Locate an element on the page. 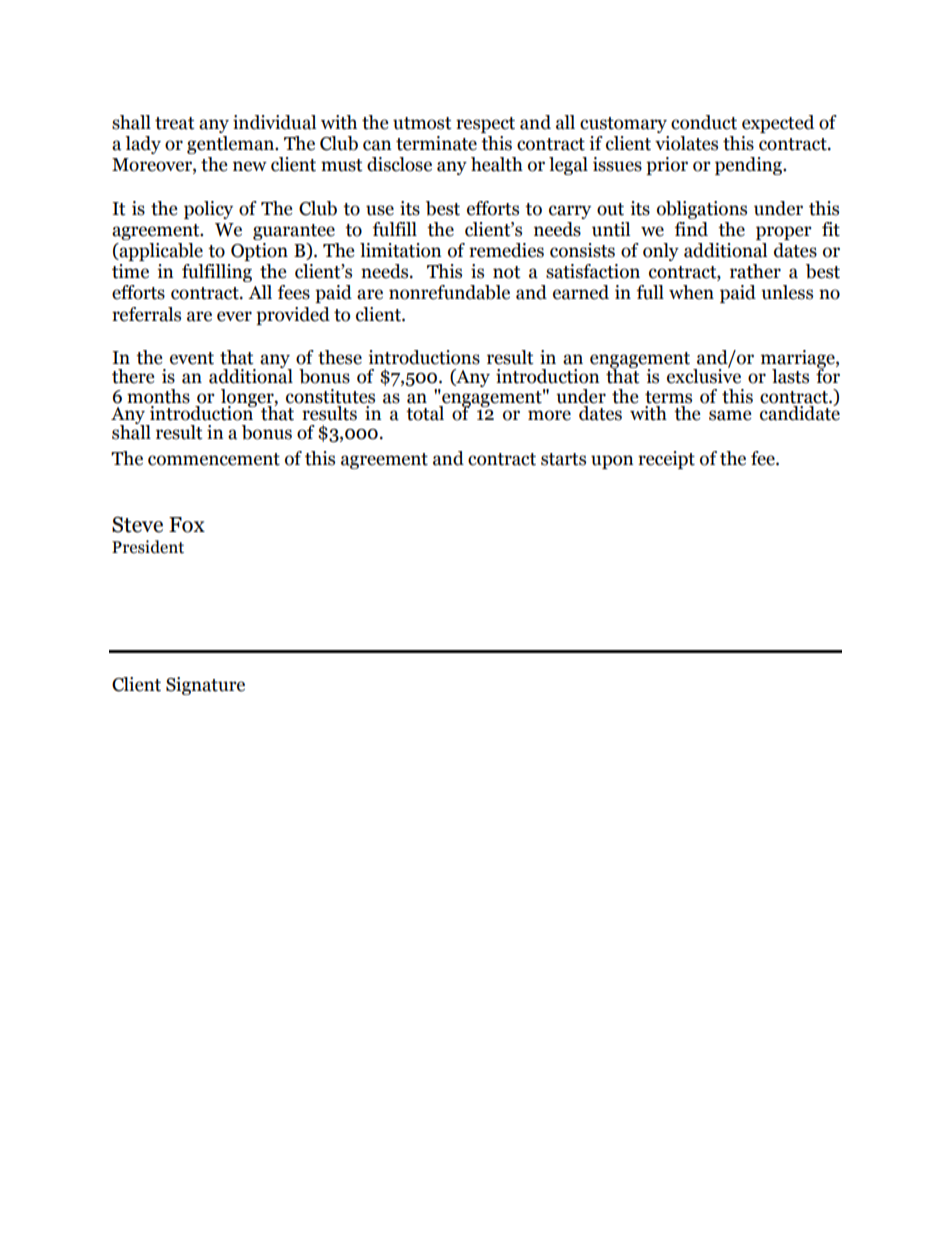 The image size is (952, 1233). same is located at coordinates (730, 415).
